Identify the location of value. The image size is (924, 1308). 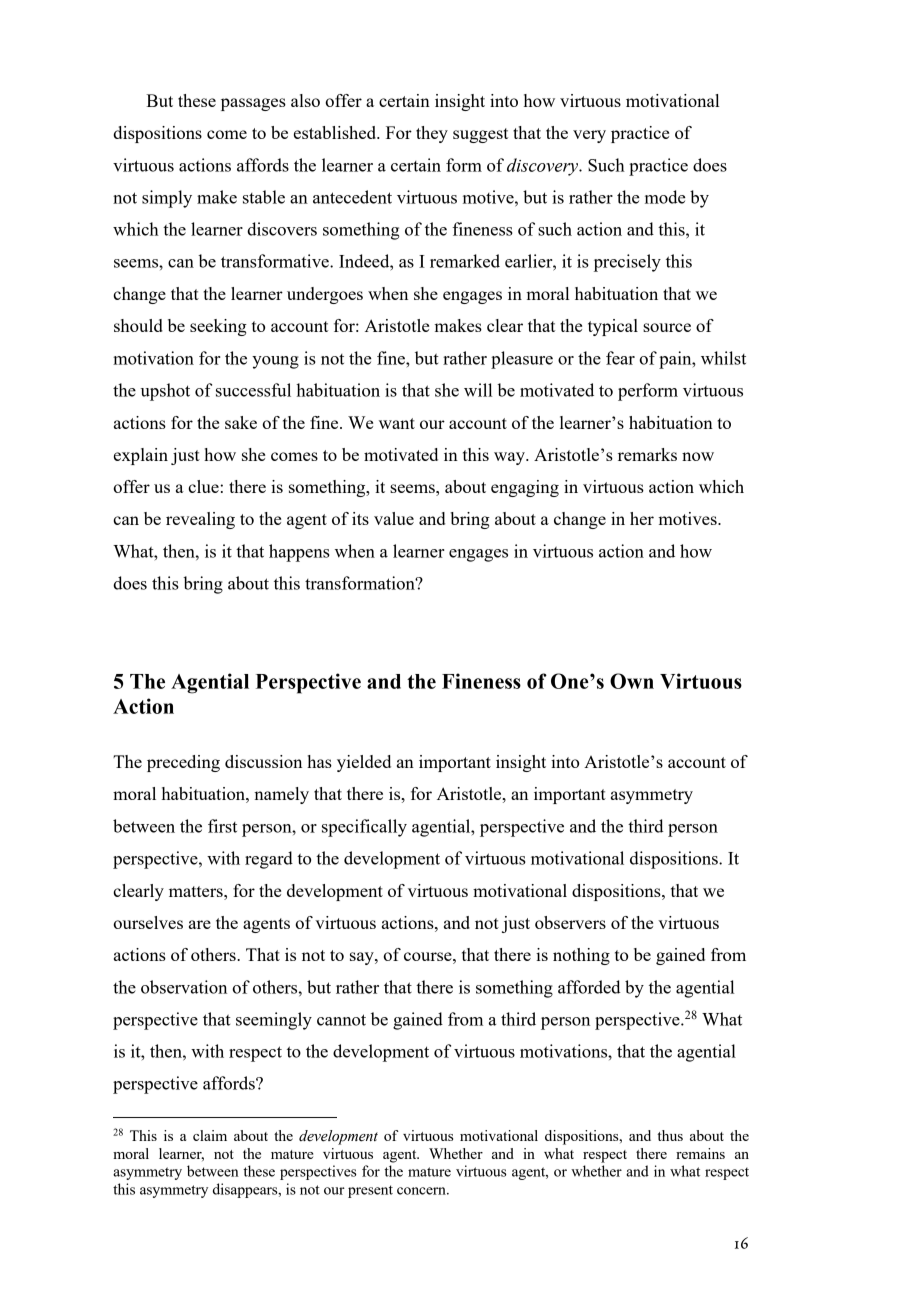
(394, 518).
